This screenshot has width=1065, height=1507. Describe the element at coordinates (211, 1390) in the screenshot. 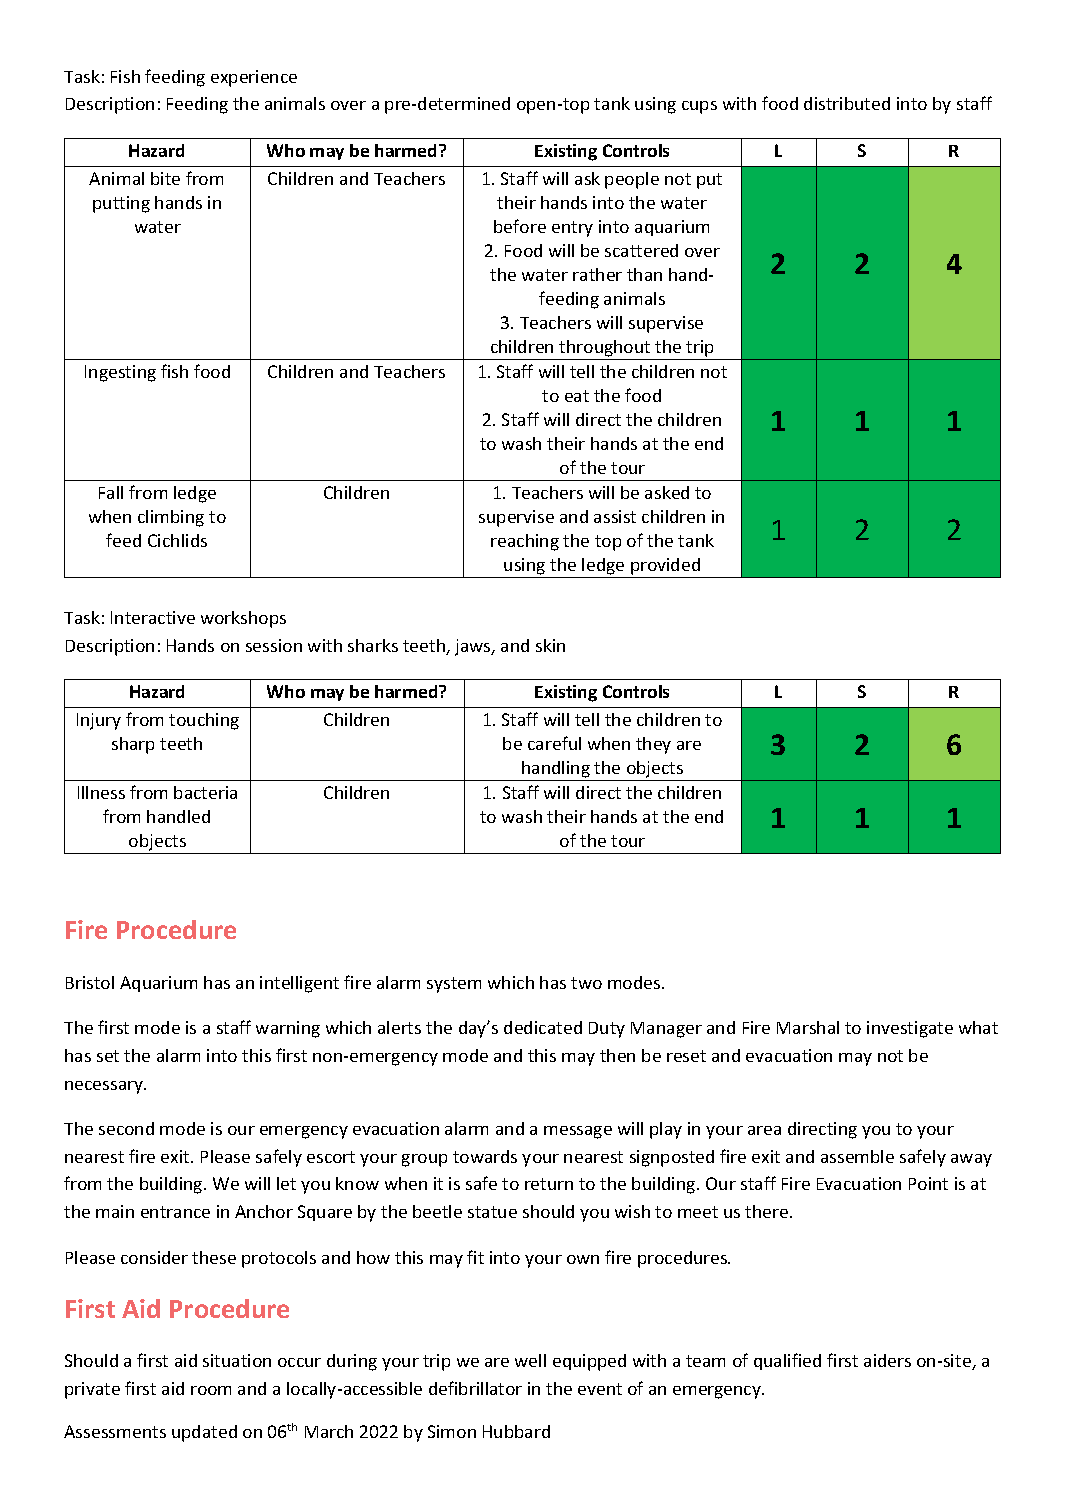

I see `room` at that location.
